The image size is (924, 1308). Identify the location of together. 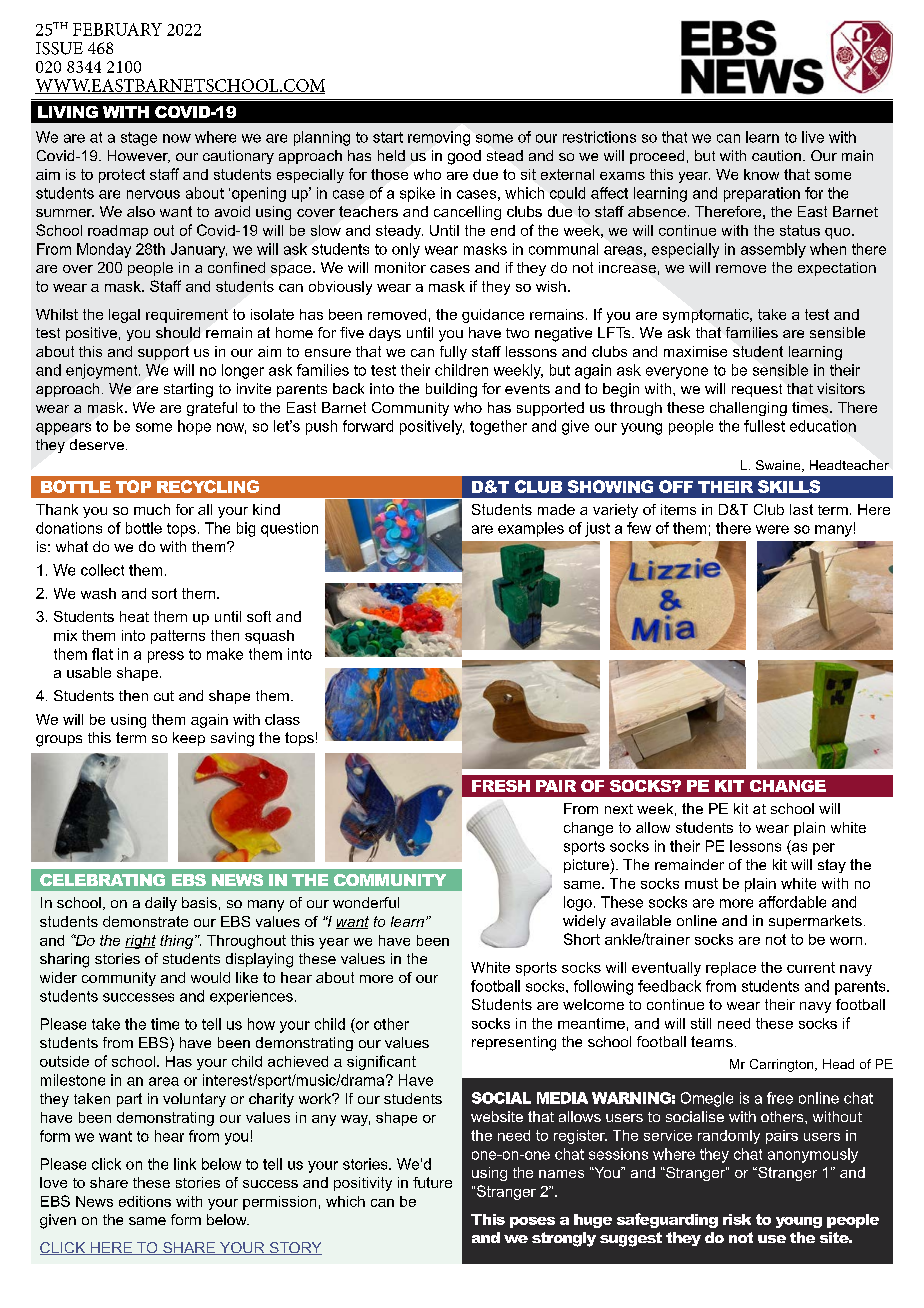
(498, 427).
